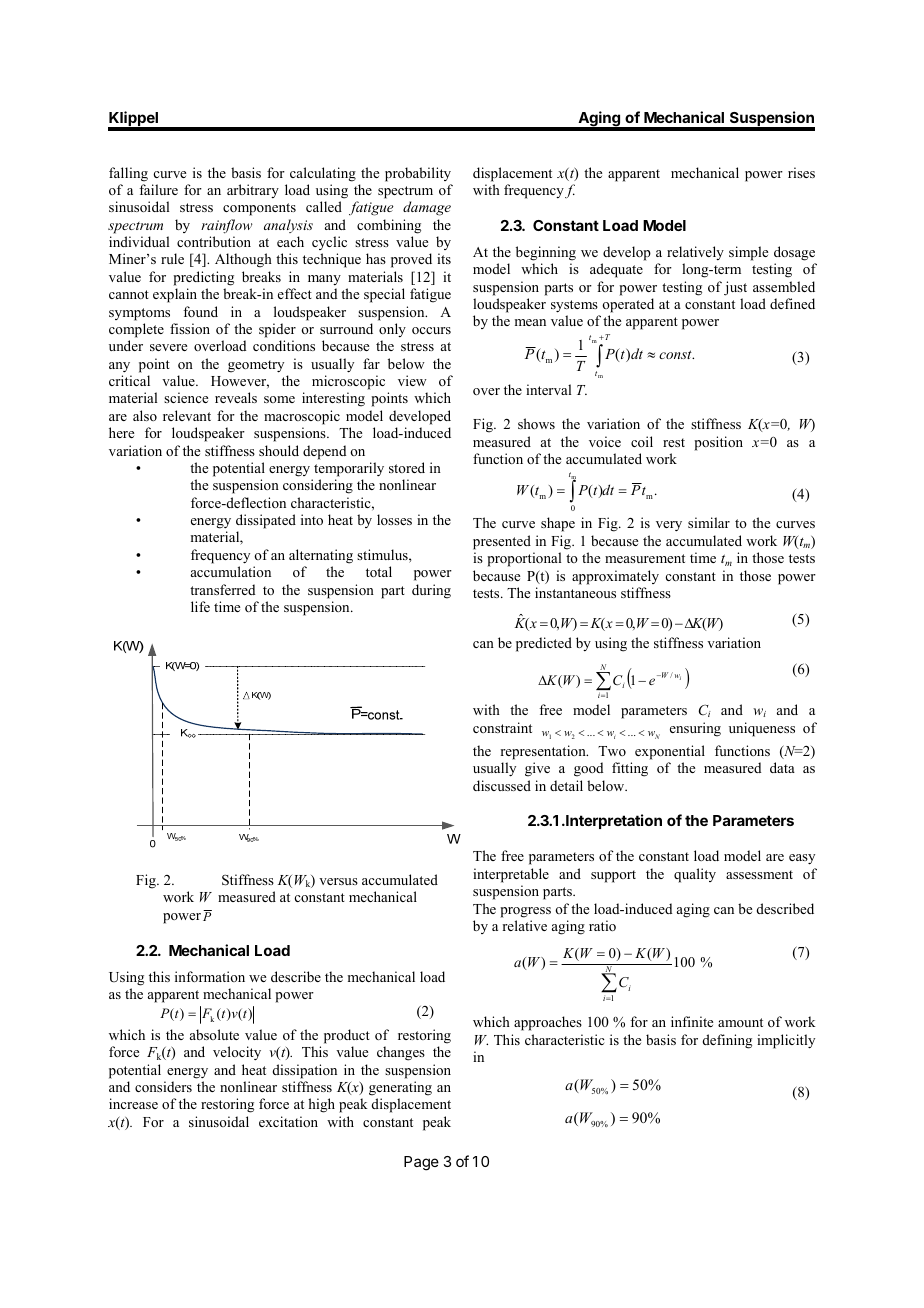  What do you see at coordinates (186, 397) in the screenshot?
I see `science` at bounding box center [186, 397].
